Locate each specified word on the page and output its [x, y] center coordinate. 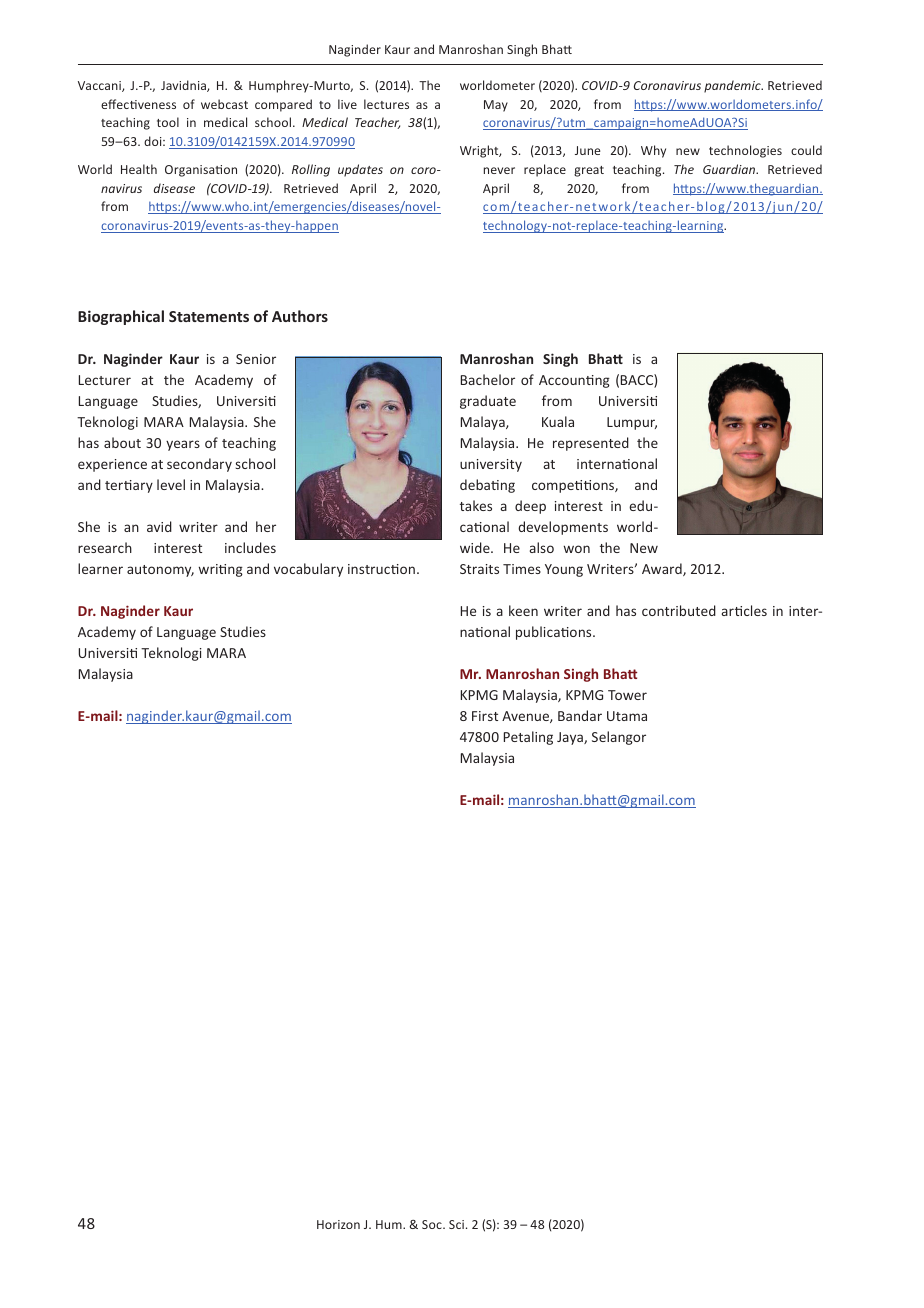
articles [744, 610]
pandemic [733, 86]
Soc [433, 1224]
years [183, 445]
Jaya [571, 738]
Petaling [528, 738]
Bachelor [488, 379]
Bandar [580, 715]
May [496, 106]
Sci [458, 1224]
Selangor [619, 738]
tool [168, 122]
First [485, 716]
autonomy [160, 571]
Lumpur [632, 423]
